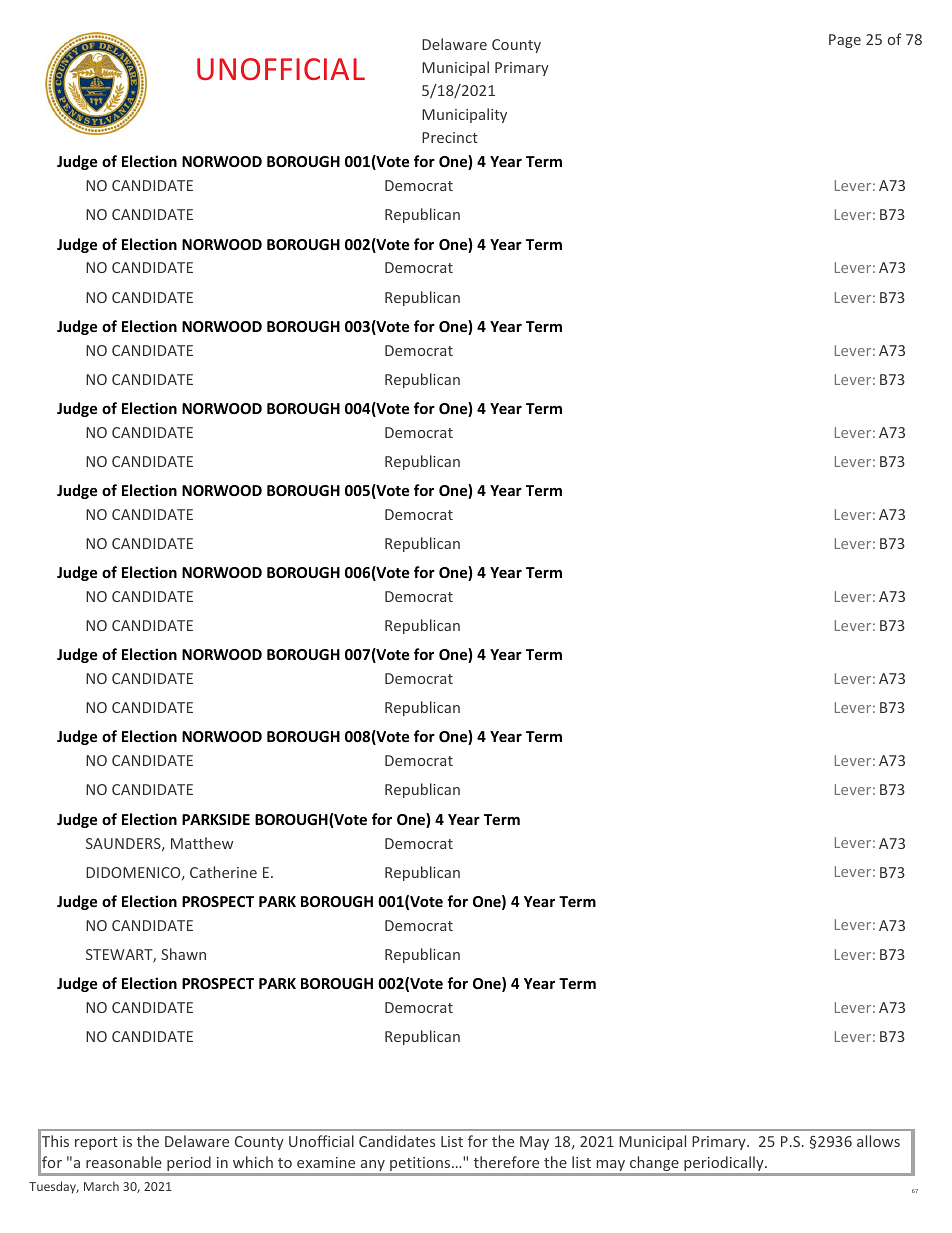 The image size is (952, 1233). I want to click on Catherine, so click(223, 872).
